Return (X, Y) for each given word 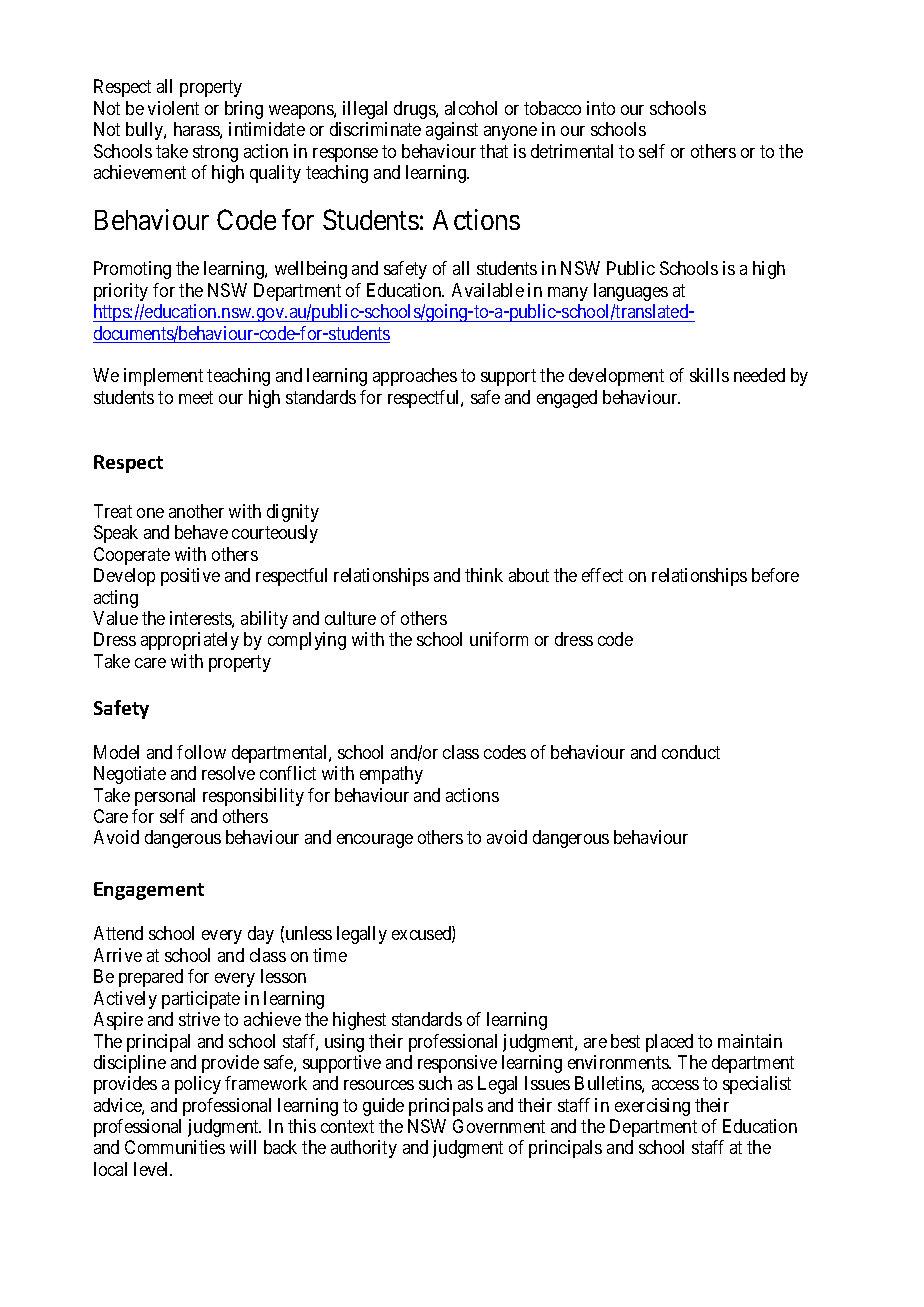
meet (196, 397)
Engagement (149, 891)
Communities (175, 1147)
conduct (691, 752)
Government (499, 1126)
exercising (652, 1107)
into (601, 108)
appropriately (190, 641)
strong (215, 153)
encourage (375, 841)
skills (709, 375)
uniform (499, 639)
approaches (415, 377)
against (452, 131)
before (775, 575)
